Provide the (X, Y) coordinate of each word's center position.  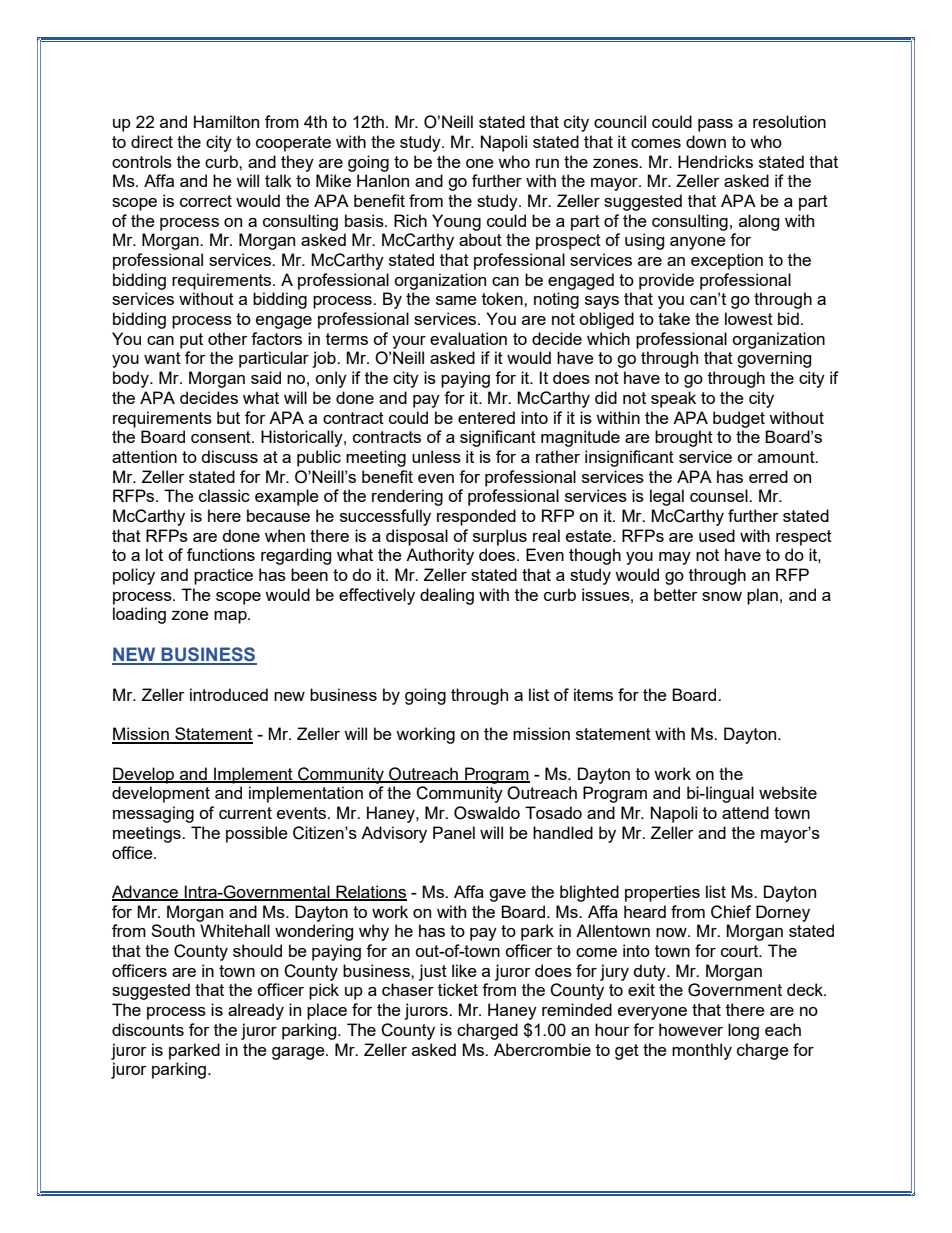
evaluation (468, 338)
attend (745, 812)
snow (722, 596)
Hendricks (715, 161)
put (191, 341)
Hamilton (226, 121)
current (245, 813)
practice (223, 576)
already (256, 1011)
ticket (458, 989)
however (691, 1029)
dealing (447, 596)
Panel (454, 832)
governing (774, 359)
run (547, 163)
